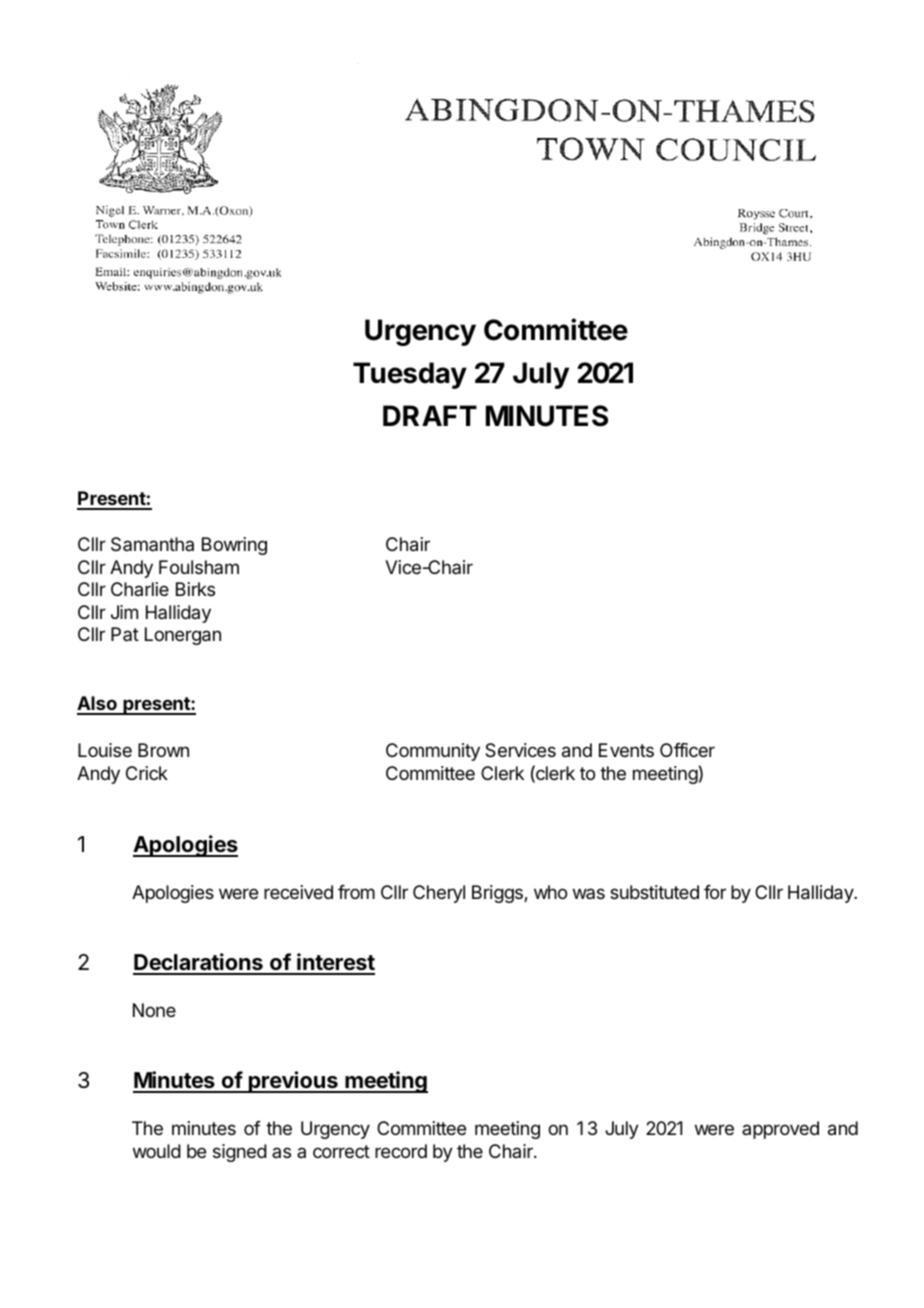 This document has width=924, height=1308. I want to click on Community, so click(433, 752).
